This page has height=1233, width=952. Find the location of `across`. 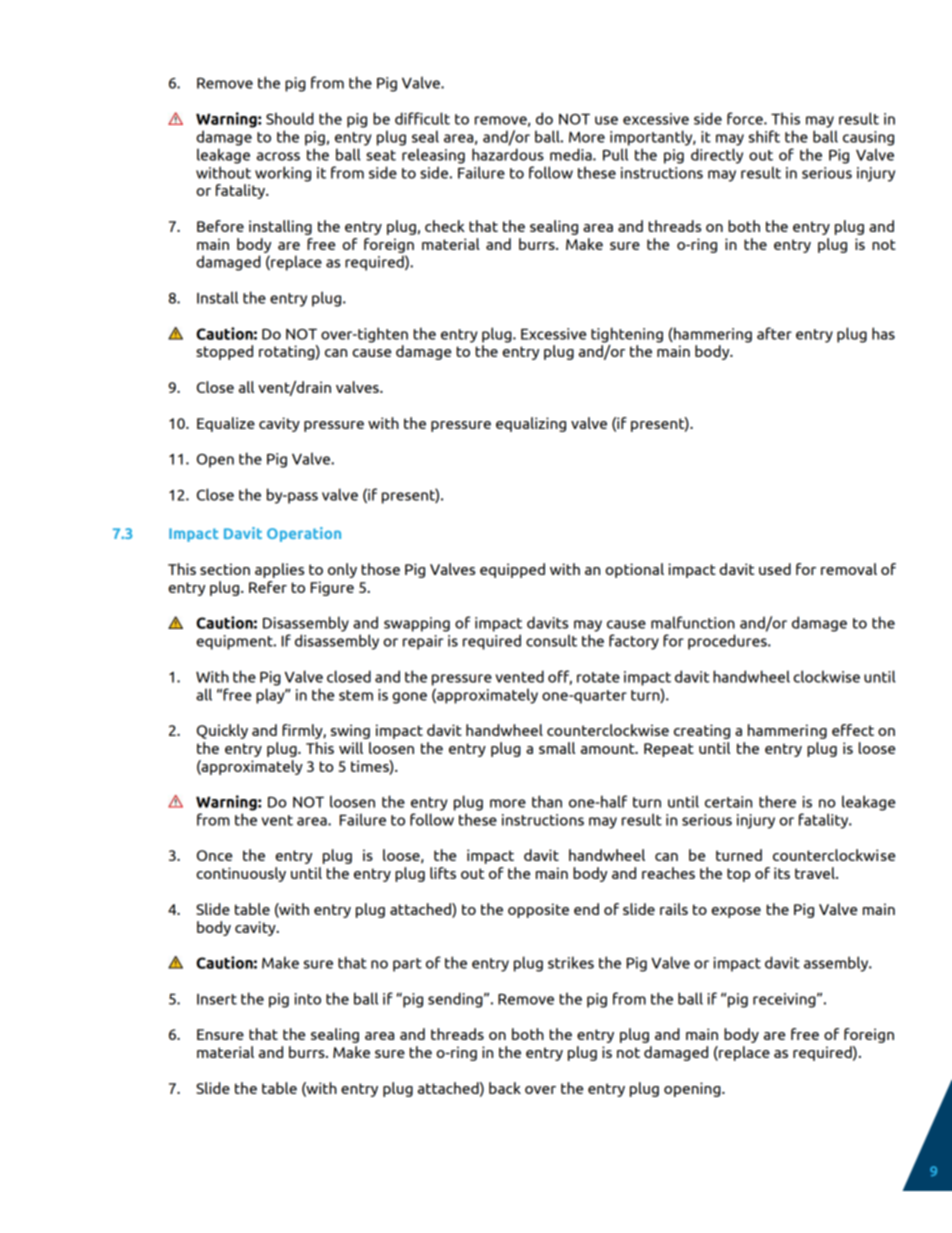

across is located at coordinates (278, 156).
